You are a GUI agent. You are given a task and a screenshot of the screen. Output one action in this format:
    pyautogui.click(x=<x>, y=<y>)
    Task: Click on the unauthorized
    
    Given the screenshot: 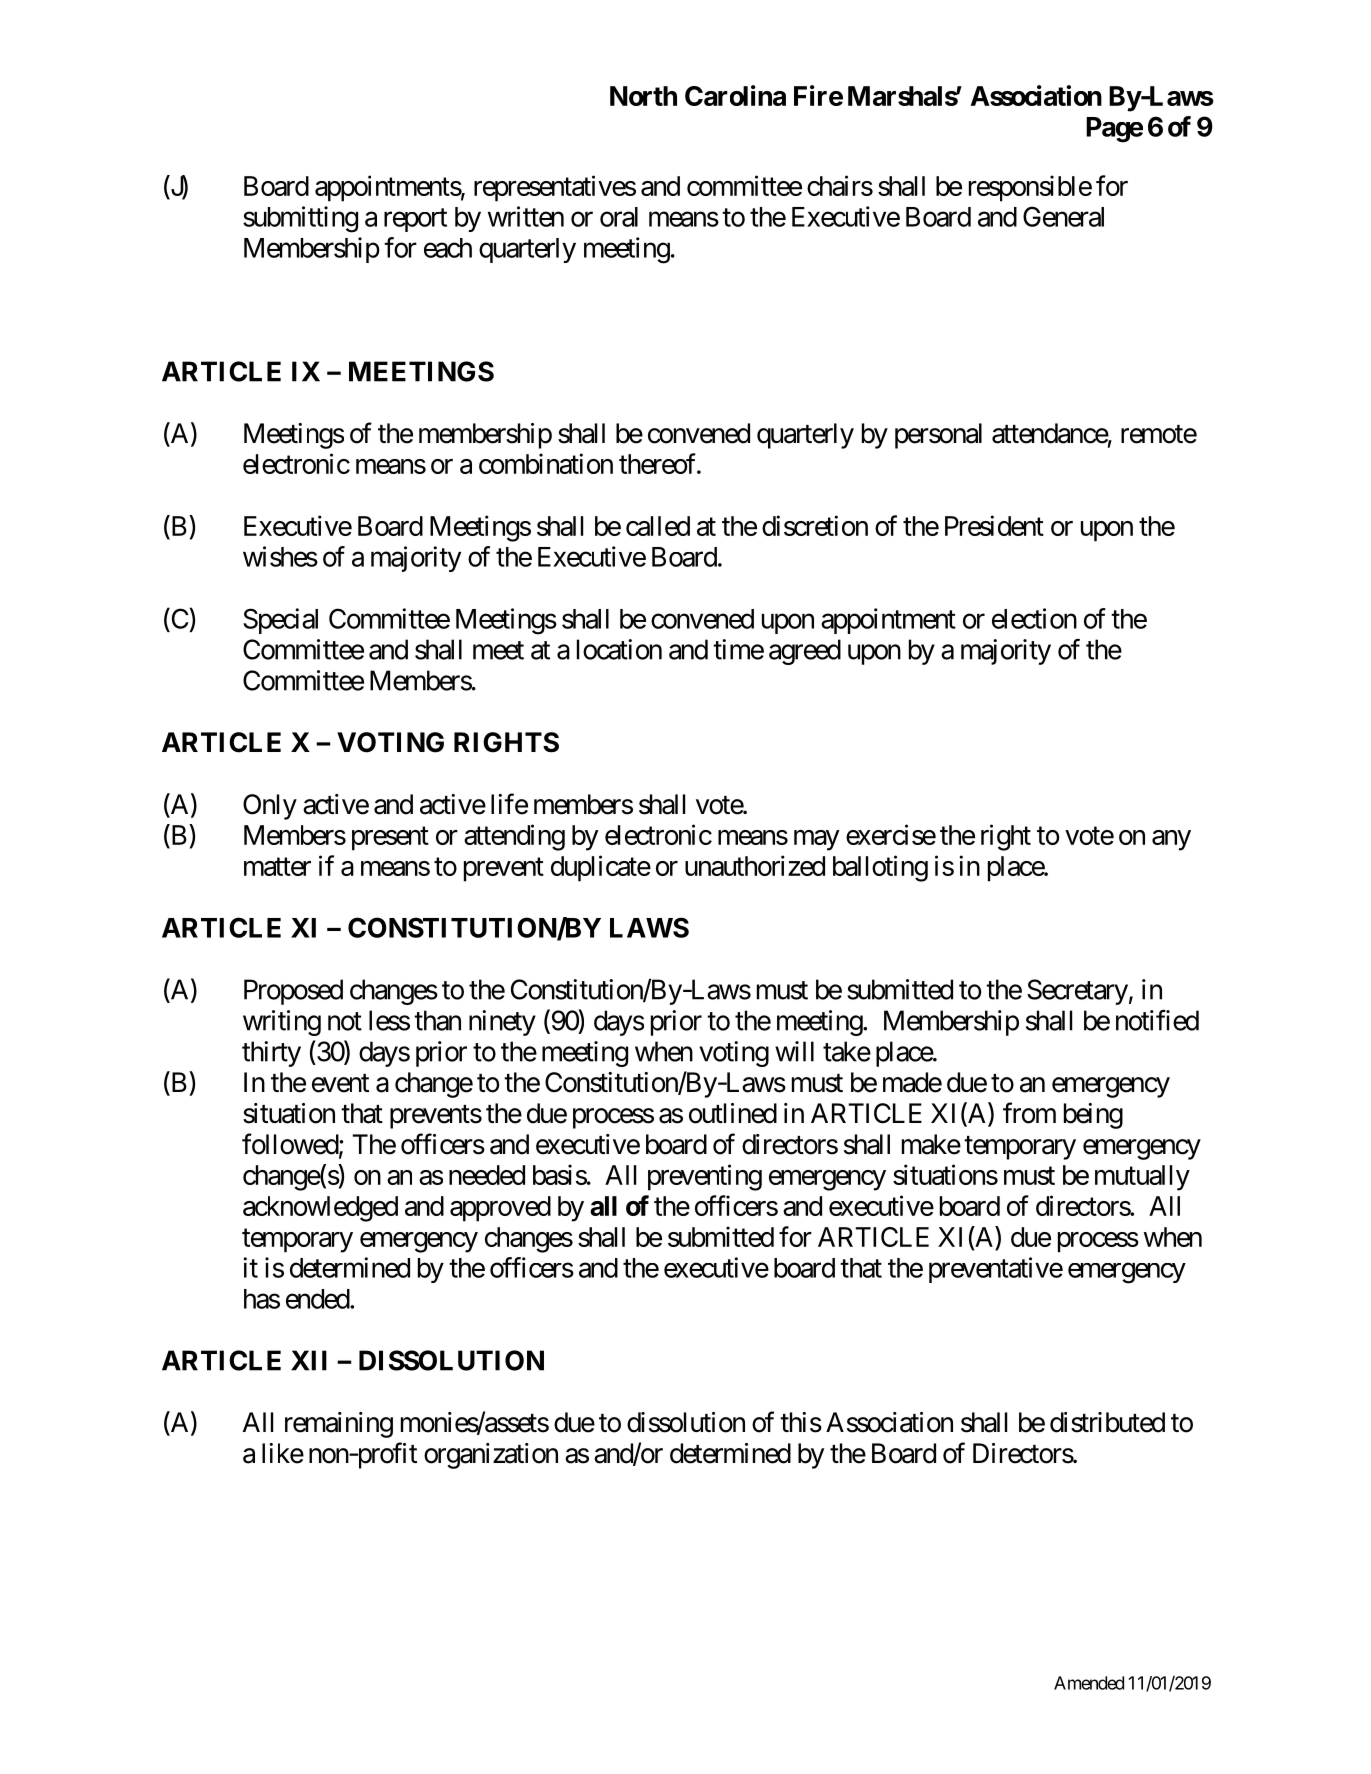 What is the action you would take?
    pyautogui.click(x=755, y=865)
